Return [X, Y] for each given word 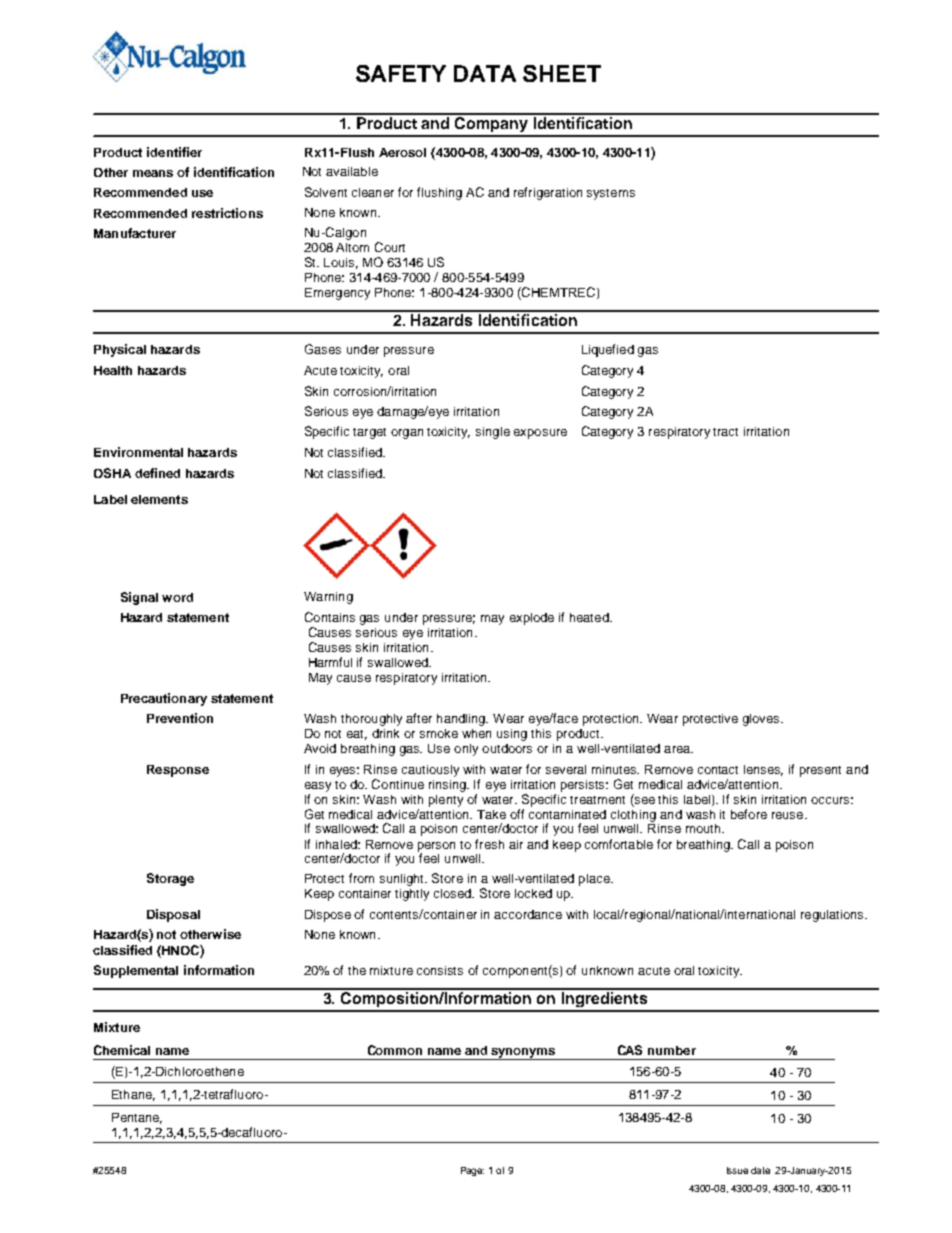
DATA [485, 73]
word [177, 597]
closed [454, 893]
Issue [737, 1170]
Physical [120, 350]
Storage [170, 879]
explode [532, 619]
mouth [704, 828]
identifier [174, 152]
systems [611, 194]
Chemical [122, 1050]
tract [725, 432]
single [493, 433]
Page [472, 1171]
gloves [763, 720]
